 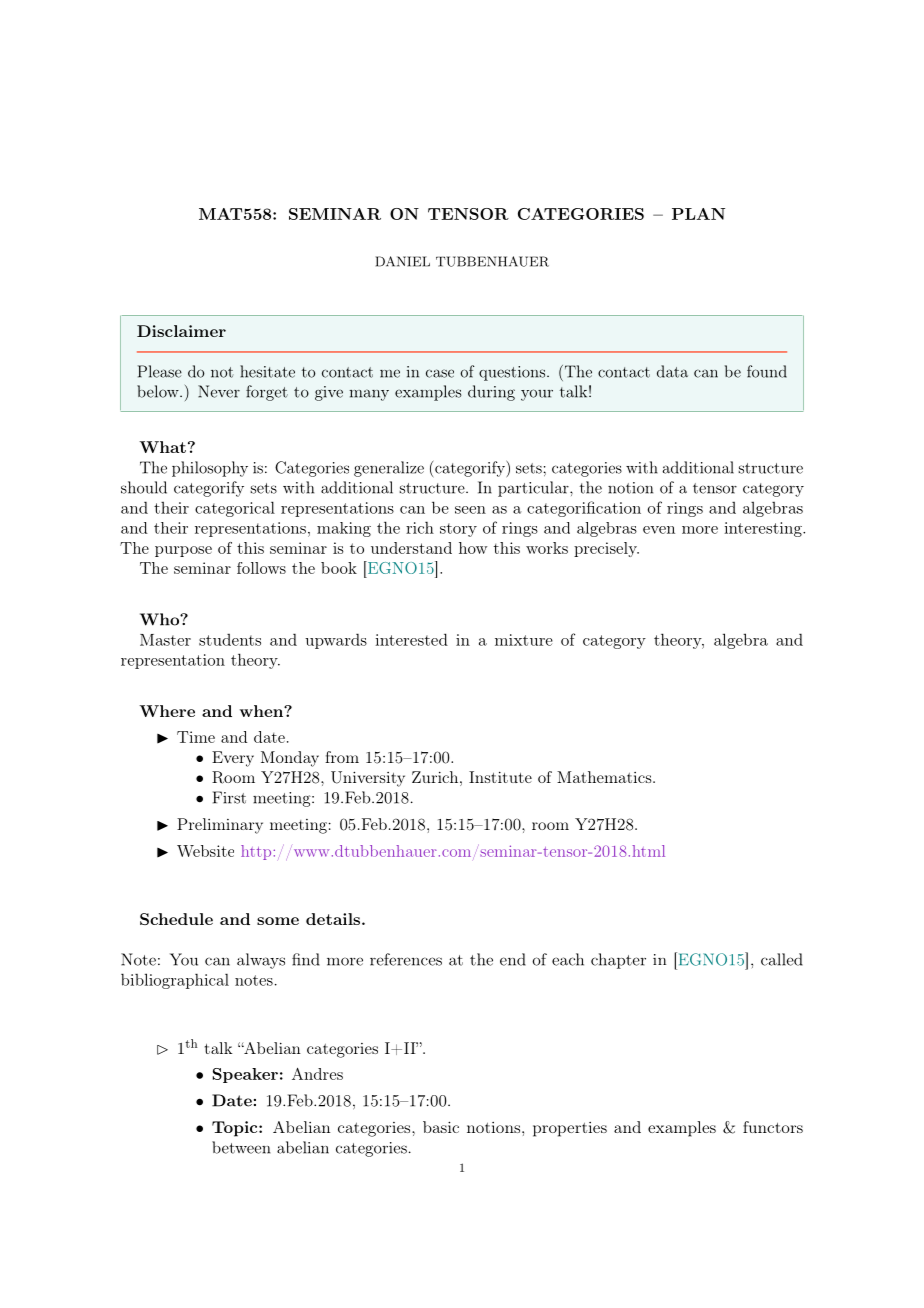 What do you see at coordinates (698, 214) in the image?
I see `PLAN` at bounding box center [698, 214].
